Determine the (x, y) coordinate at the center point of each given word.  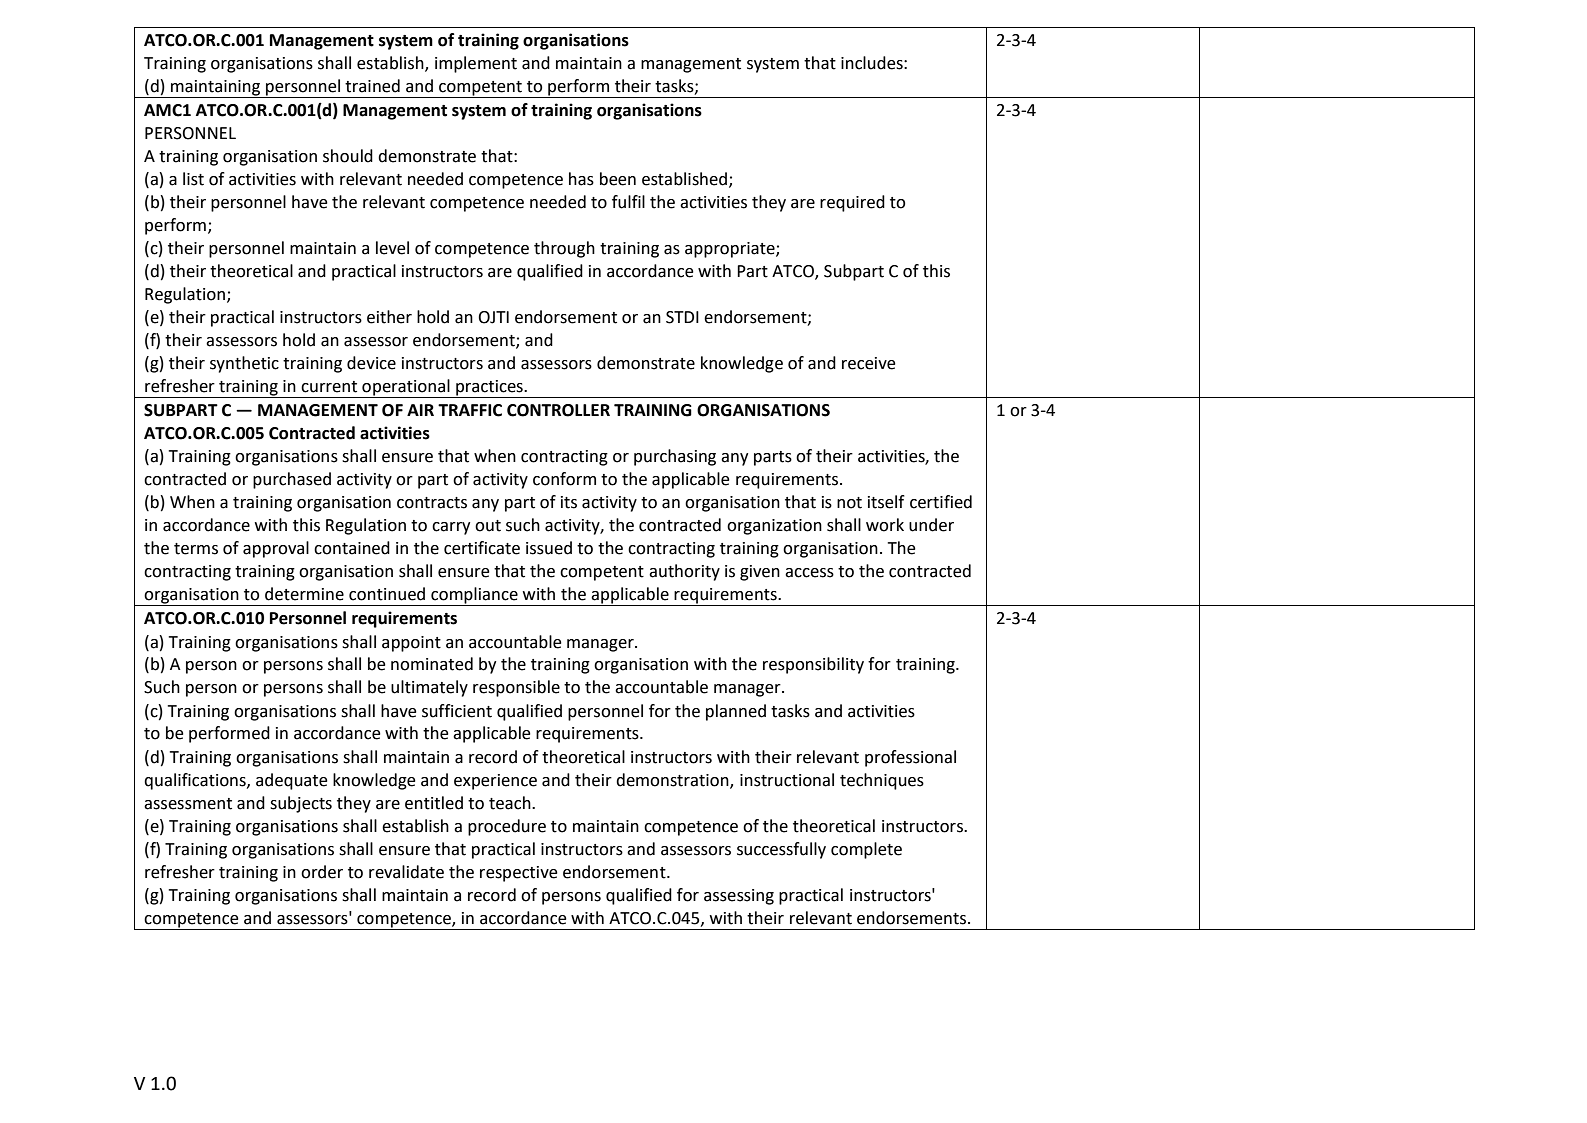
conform (564, 479)
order (322, 872)
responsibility (813, 665)
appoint (411, 644)
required (852, 203)
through (564, 249)
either (389, 317)
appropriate (731, 250)
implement (476, 64)
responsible (516, 688)
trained (372, 86)
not (849, 503)
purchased (292, 480)
